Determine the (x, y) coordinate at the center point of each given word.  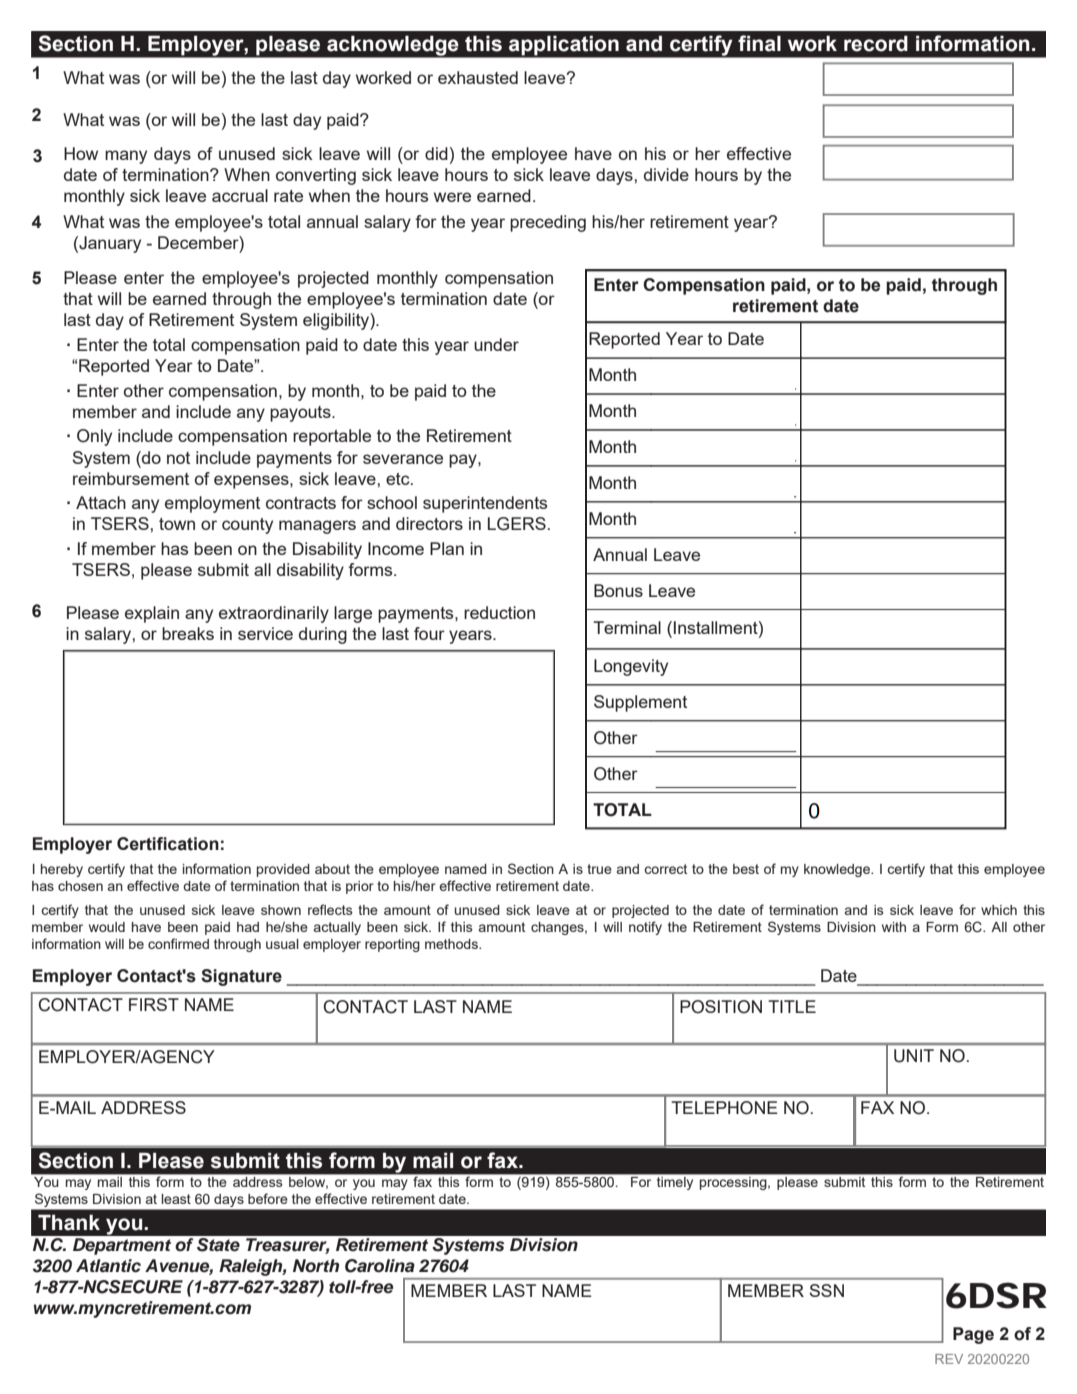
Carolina (380, 1266)
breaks (188, 633)
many (126, 157)
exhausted (478, 77)
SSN (826, 1290)
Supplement (640, 703)
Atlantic (108, 1266)
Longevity (631, 667)
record (876, 43)
